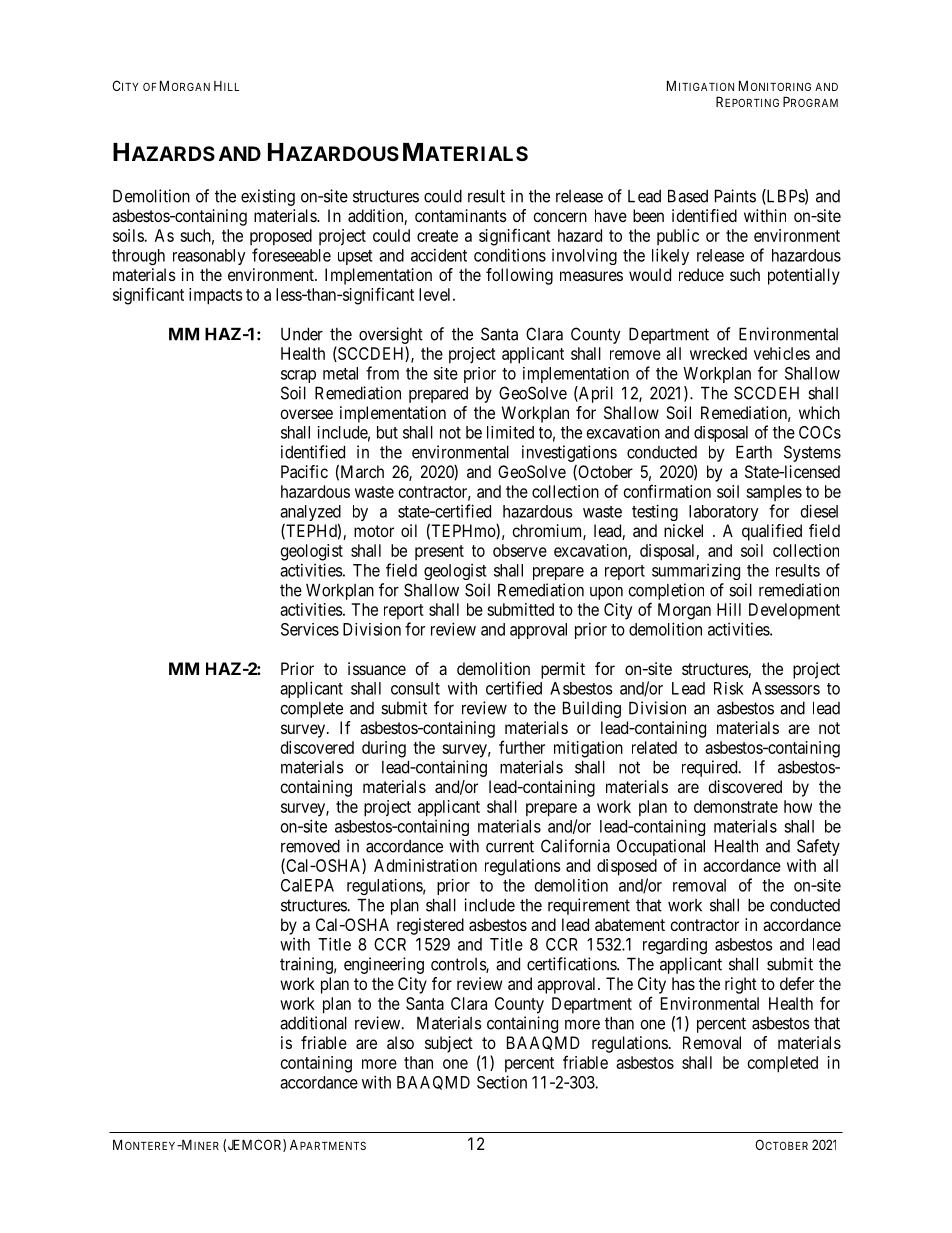 This page has height=1233, width=952. Describe the element at coordinates (449, 1044) in the page. I see `subject` at that location.
